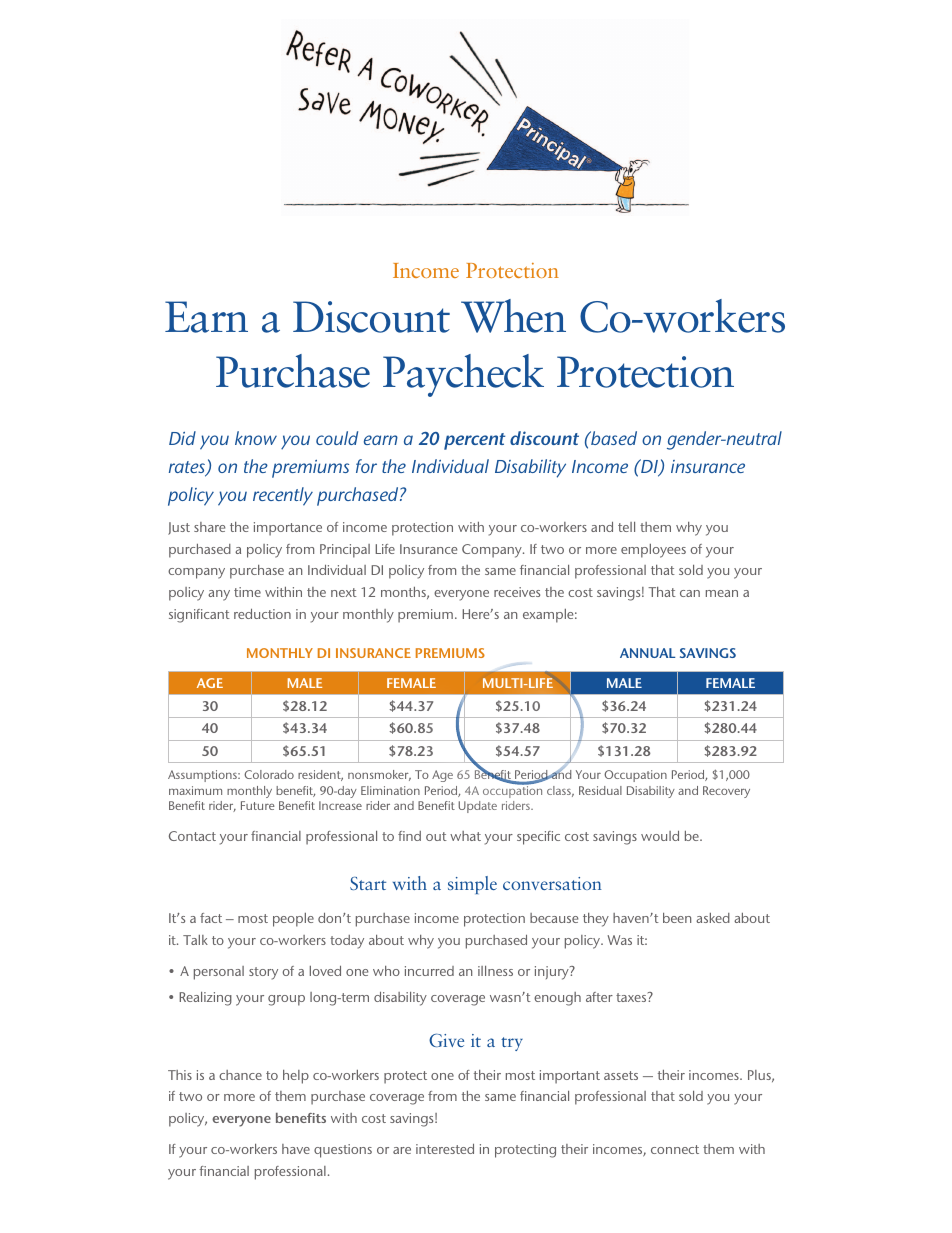 This screenshot has width=952, height=1233. What do you see at coordinates (517, 592) in the screenshot?
I see `receives` at bounding box center [517, 592].
